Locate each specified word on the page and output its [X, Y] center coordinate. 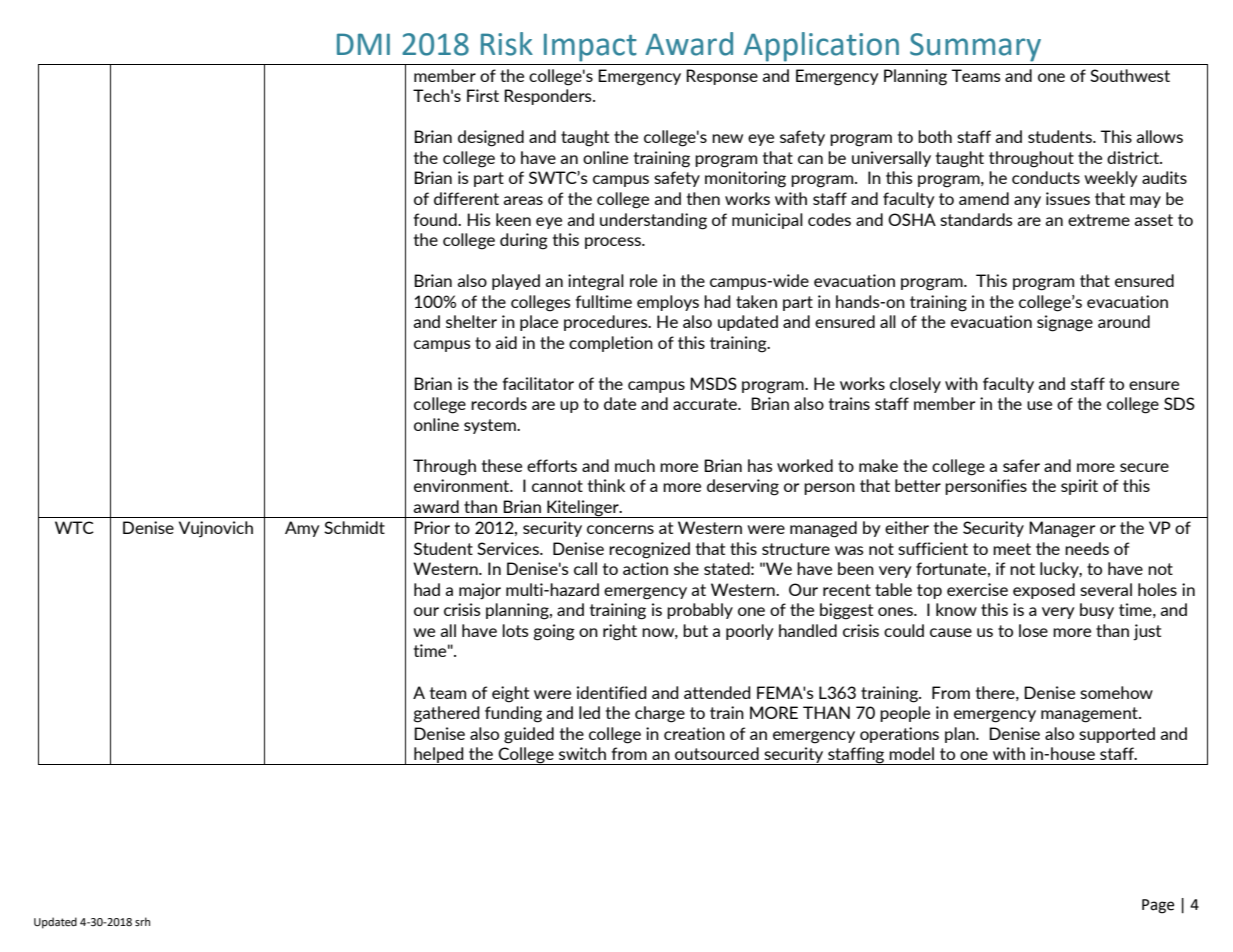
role [643, 280]
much [635, 465]
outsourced [717, 753]
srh [142, 921]
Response [722, 77]
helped [439, 756]
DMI [363, 44]
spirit [1079, 487]
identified [612, 692]
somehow [1116, 692]
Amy [302, 529]
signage [1065, 323]
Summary [975, 47]
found [436, 219]
